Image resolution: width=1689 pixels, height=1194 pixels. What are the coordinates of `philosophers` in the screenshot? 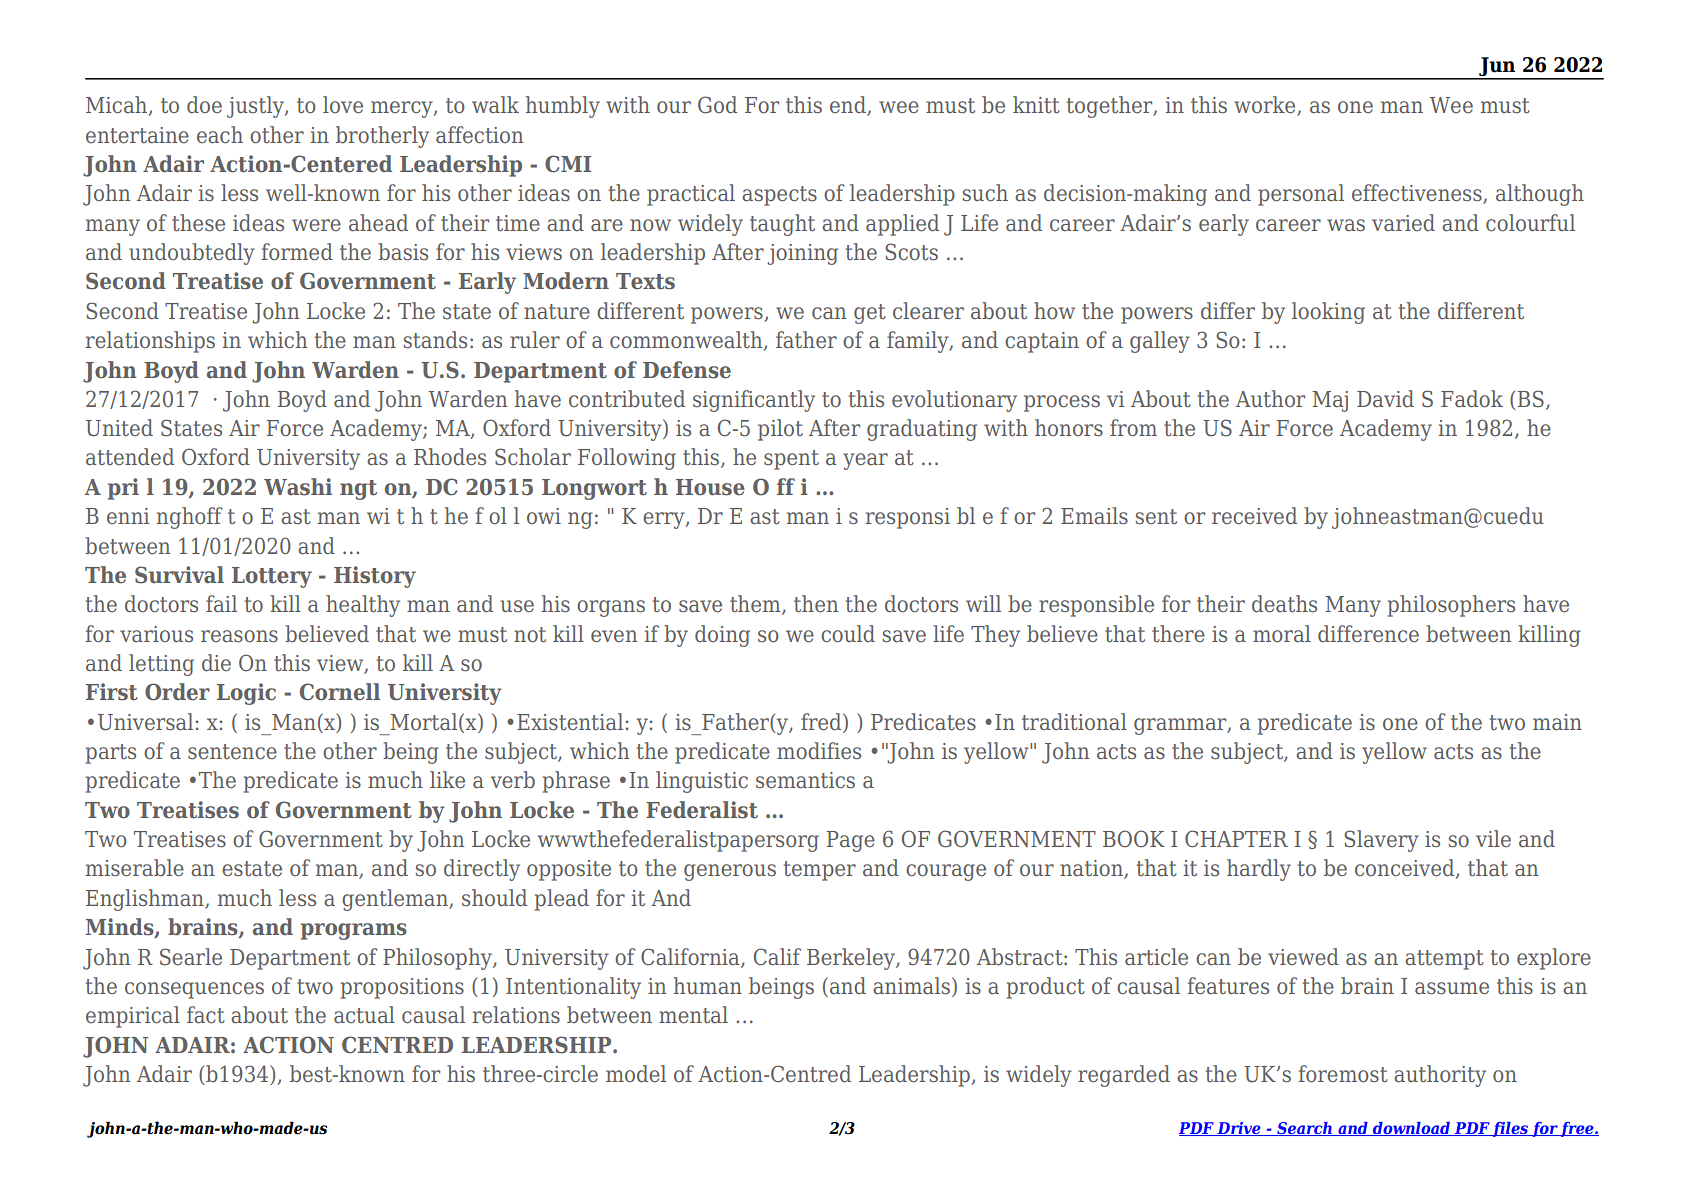 It's located at (1451, 606).
